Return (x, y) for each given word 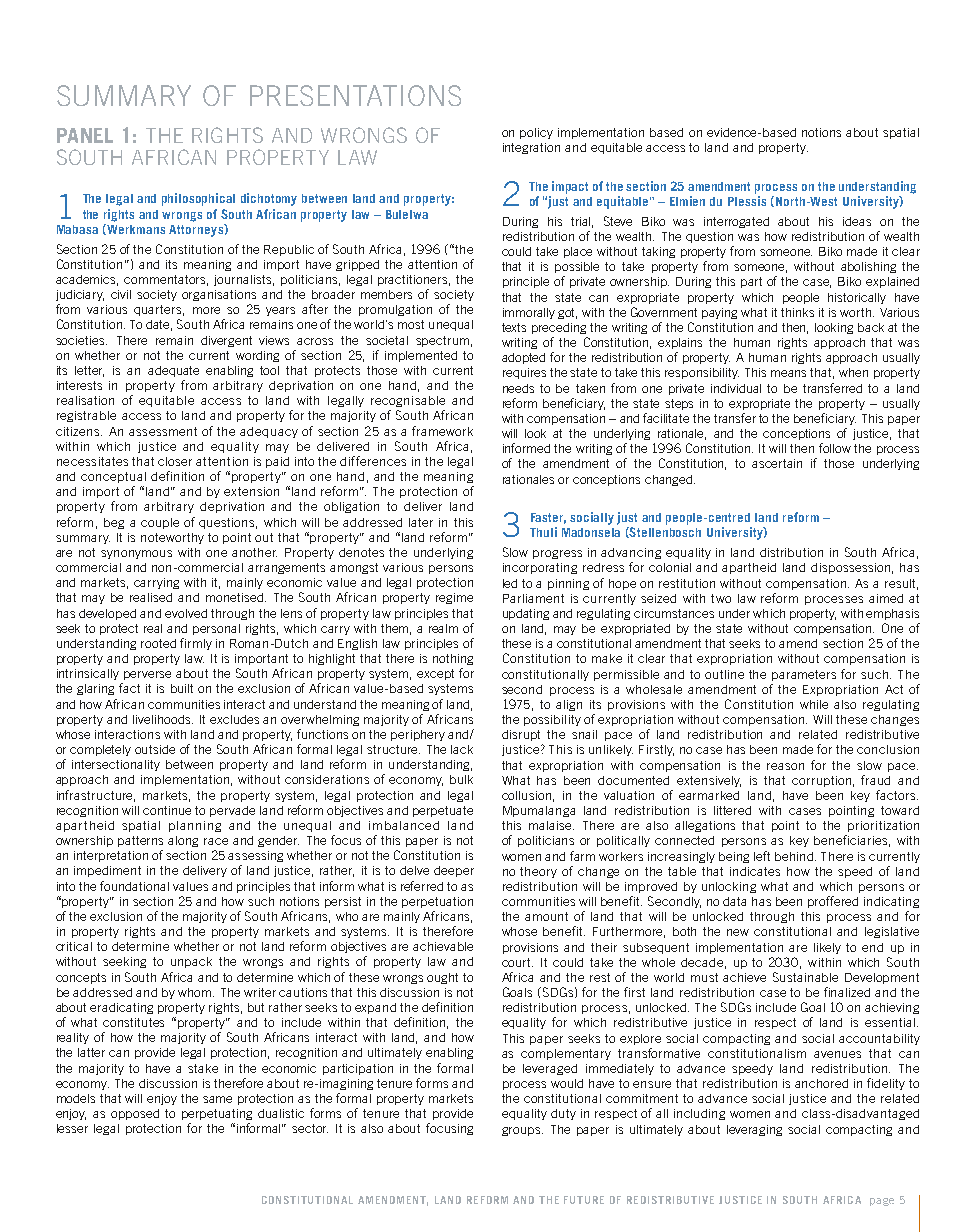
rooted (158, 643)
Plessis (747, 201)
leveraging (754, 1130)
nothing (453, 659)
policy (536, 133)
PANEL (85, 135)
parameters (804, 675)
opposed (135, 1114)
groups (522, 1131)
